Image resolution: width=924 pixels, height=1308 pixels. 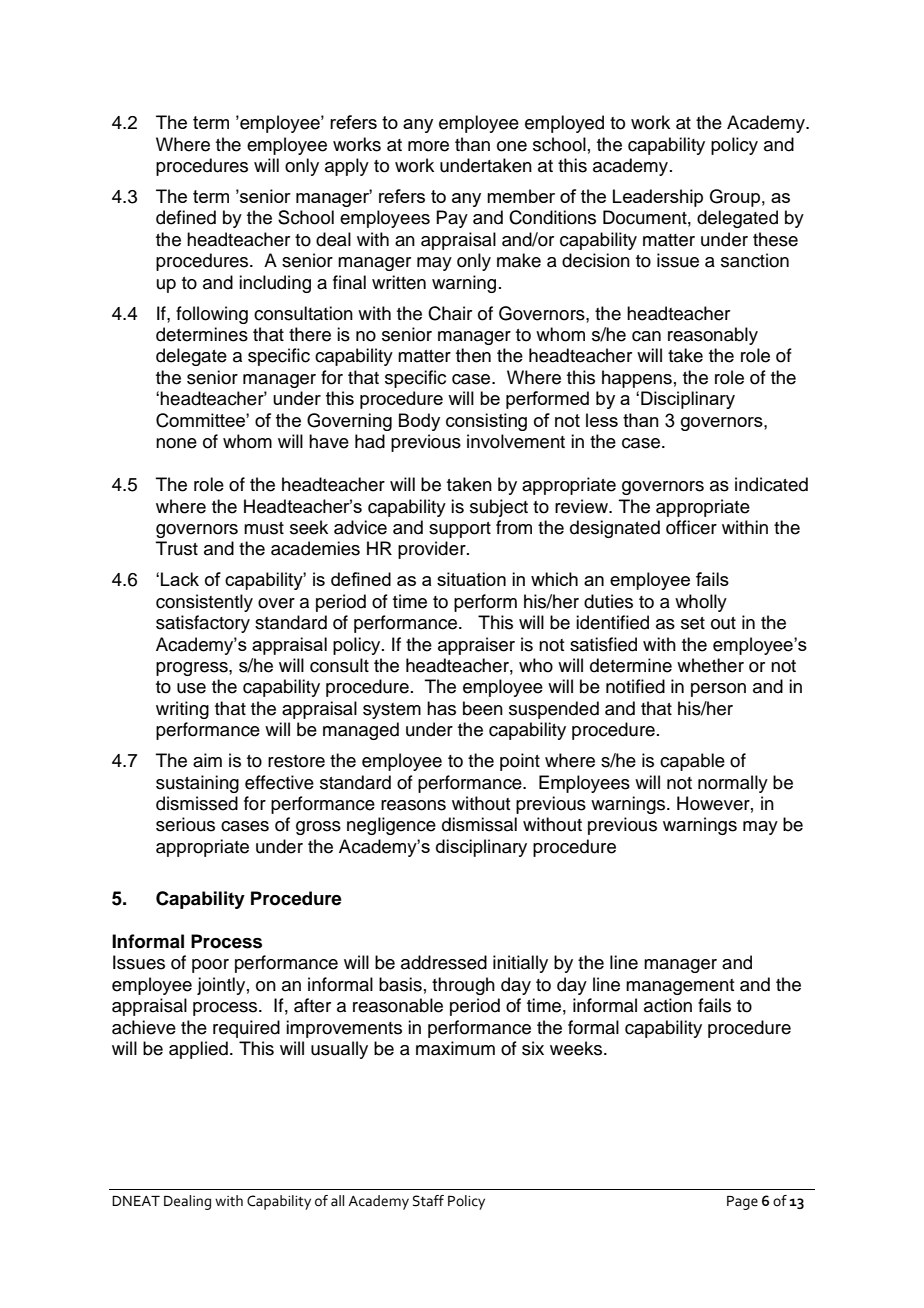 What do you see at coordinates (193, 669) in the screenshot?
I see `progress` at bounding box center [193, 669].
